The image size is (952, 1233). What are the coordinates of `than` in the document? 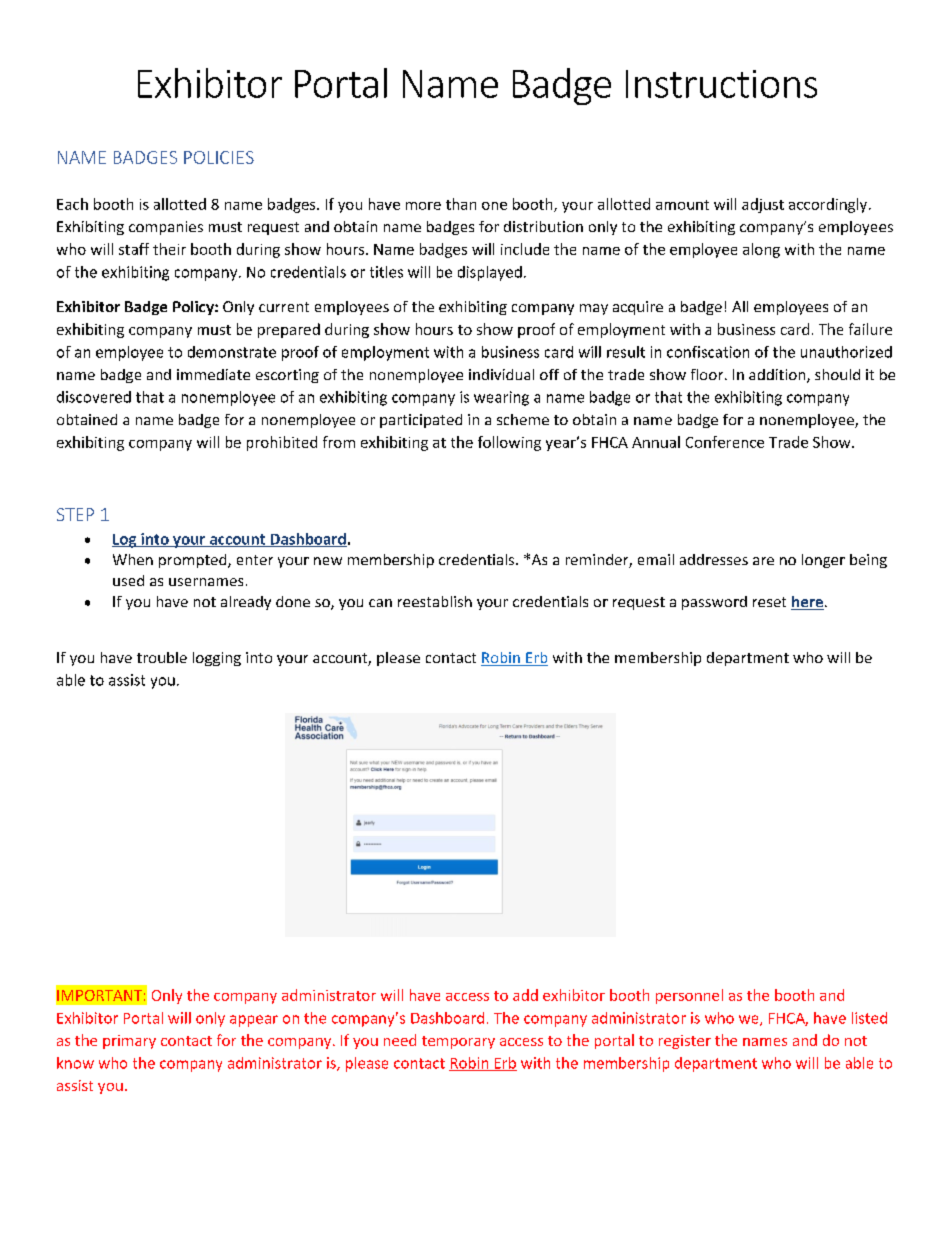 It's located at (461, 204).
